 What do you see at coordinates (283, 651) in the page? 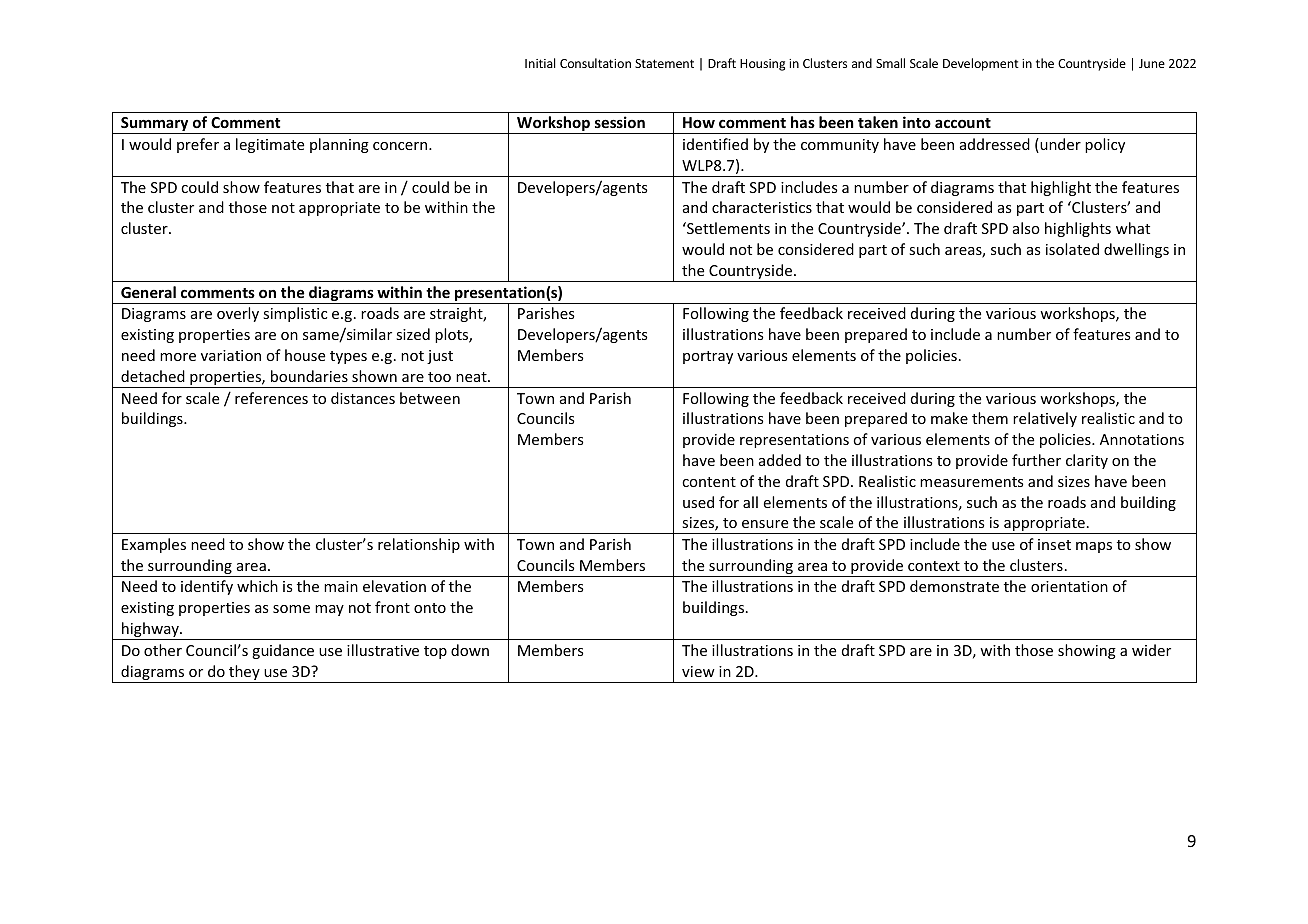
I see `guidance` at bounding box center [283, 651].
